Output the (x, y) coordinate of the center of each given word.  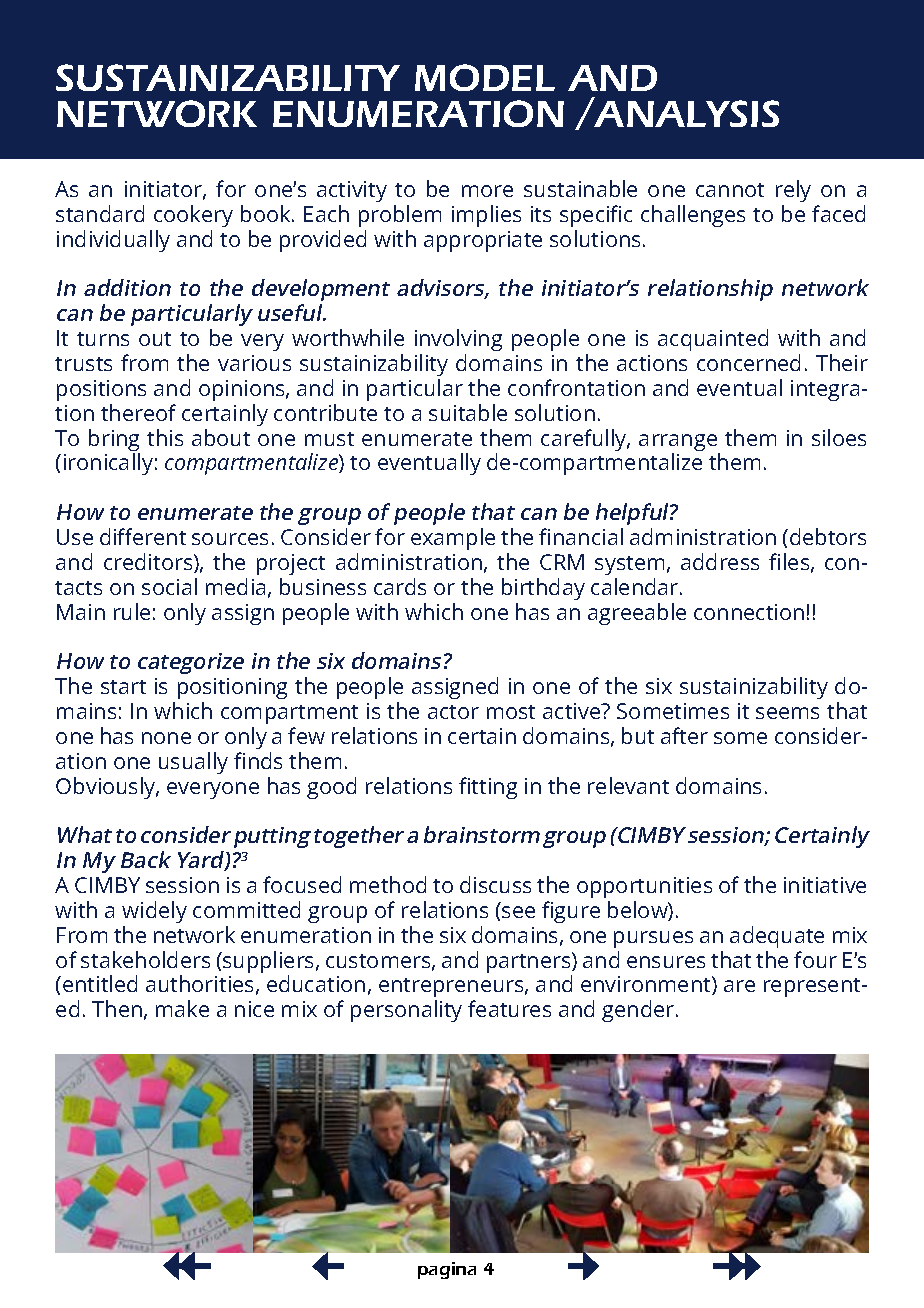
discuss (495, 884)
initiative (825, 885)
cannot (730, 190)
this (165, 437)
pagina (447, 1270)
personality (406, 1011)
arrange (679, 444)
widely (154, 912)
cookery (193, 216)
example (453, 539)
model (485, 77)
